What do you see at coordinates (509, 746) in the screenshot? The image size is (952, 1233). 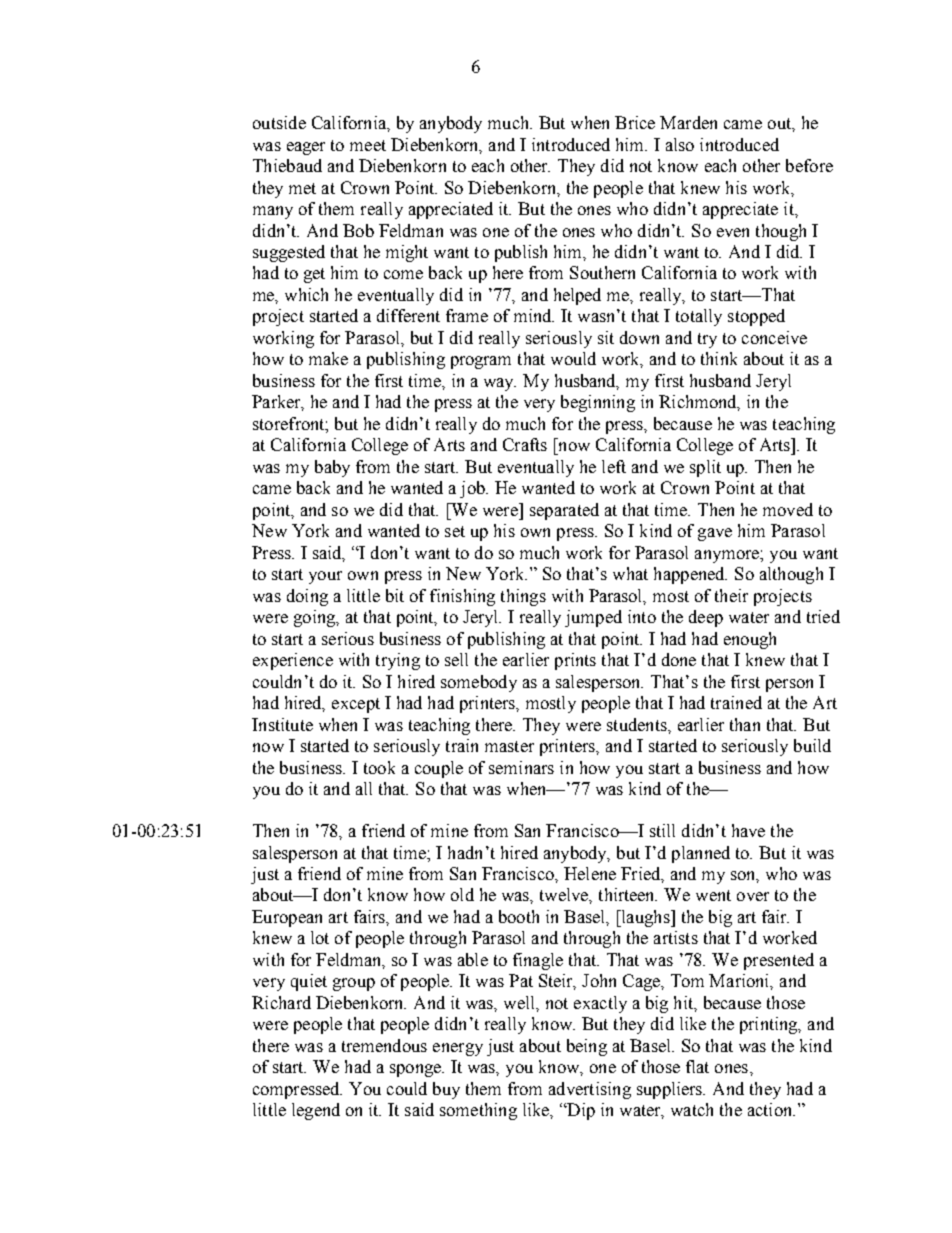 I see `master` at bounding box center [509, 746].
